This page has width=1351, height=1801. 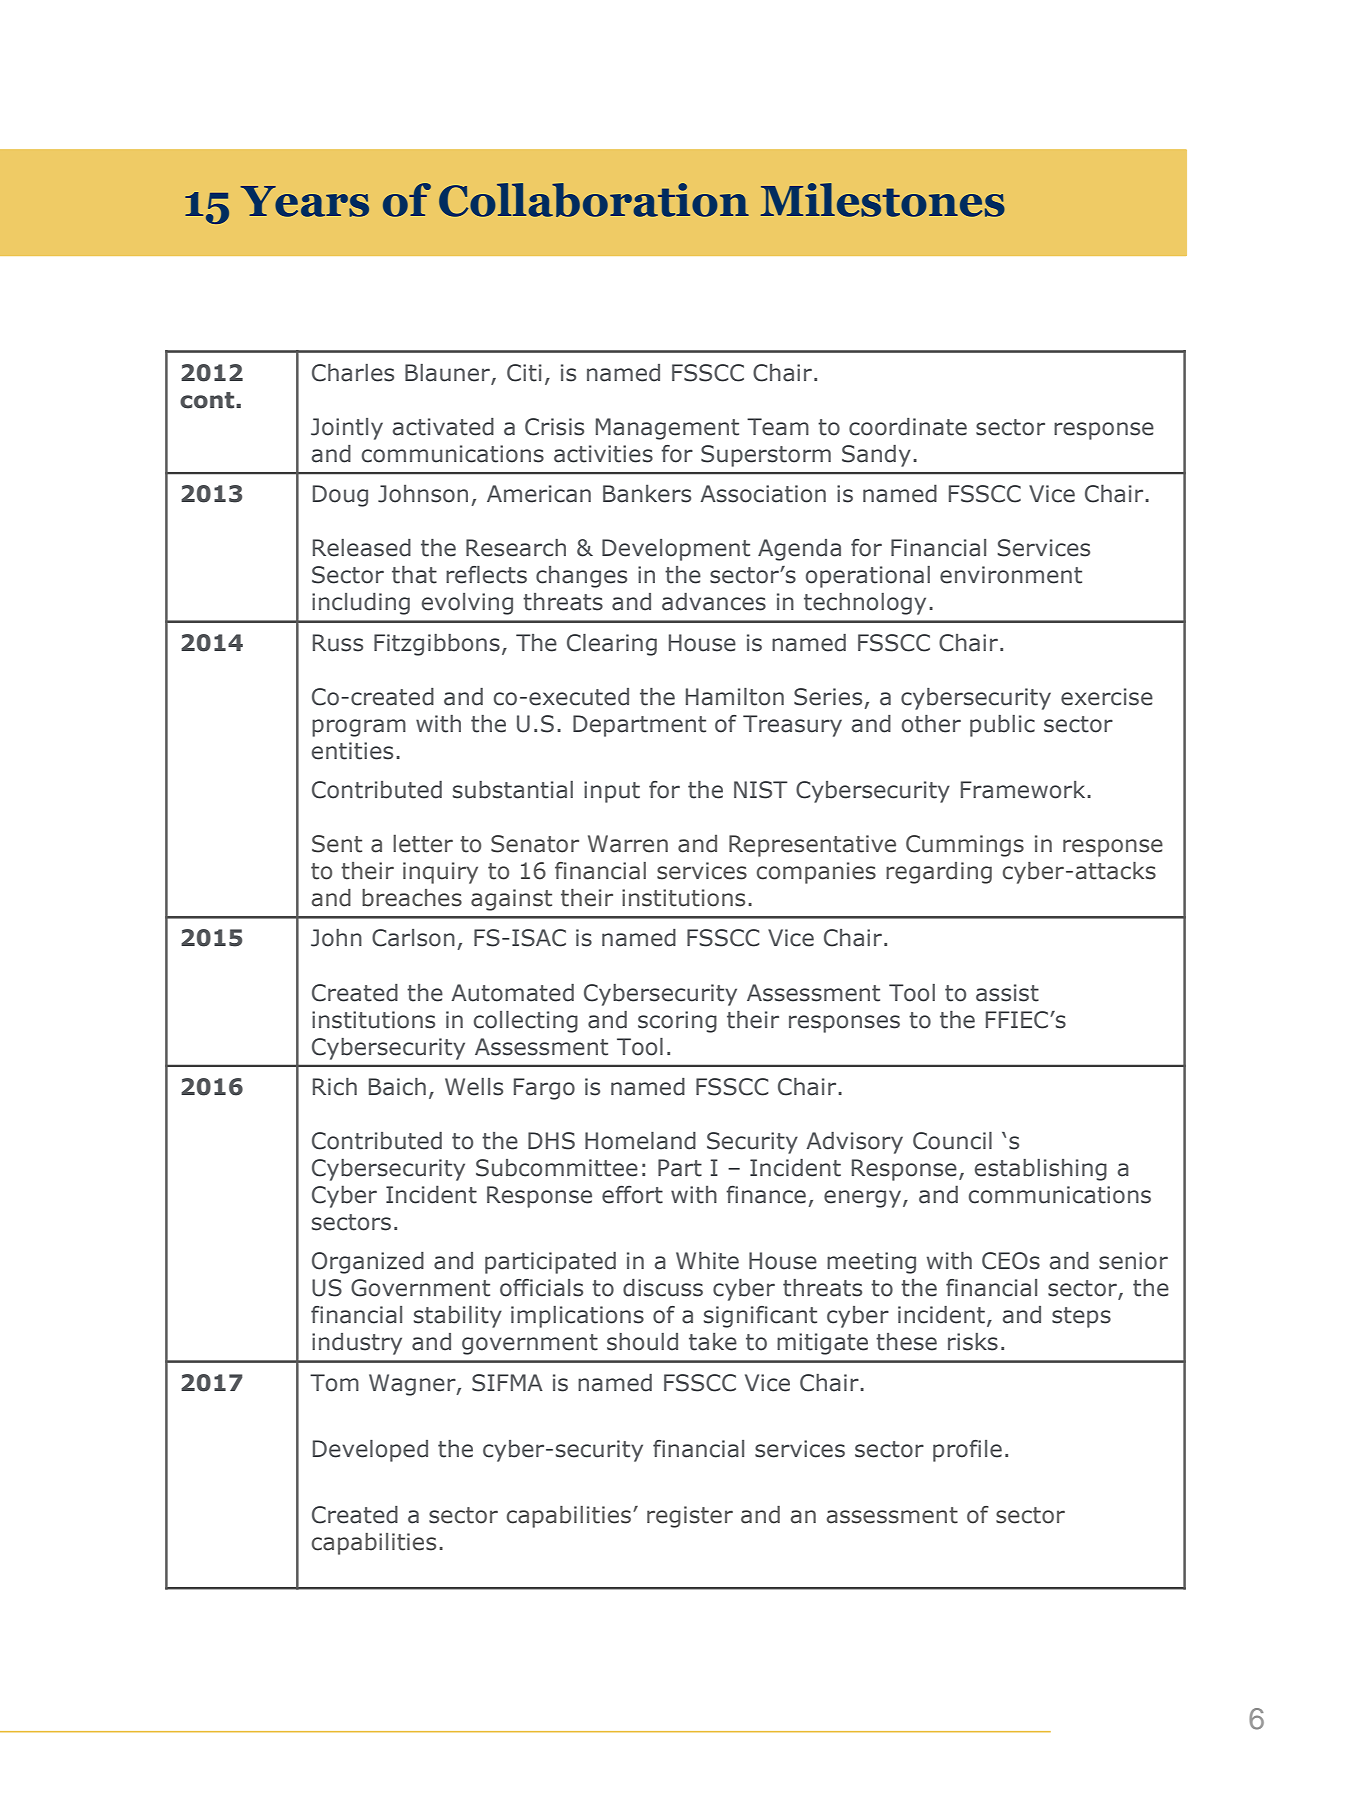 What do you see at coordinates (304, 201) in the page?
I see `Years` at bounding box center [304, 201].
